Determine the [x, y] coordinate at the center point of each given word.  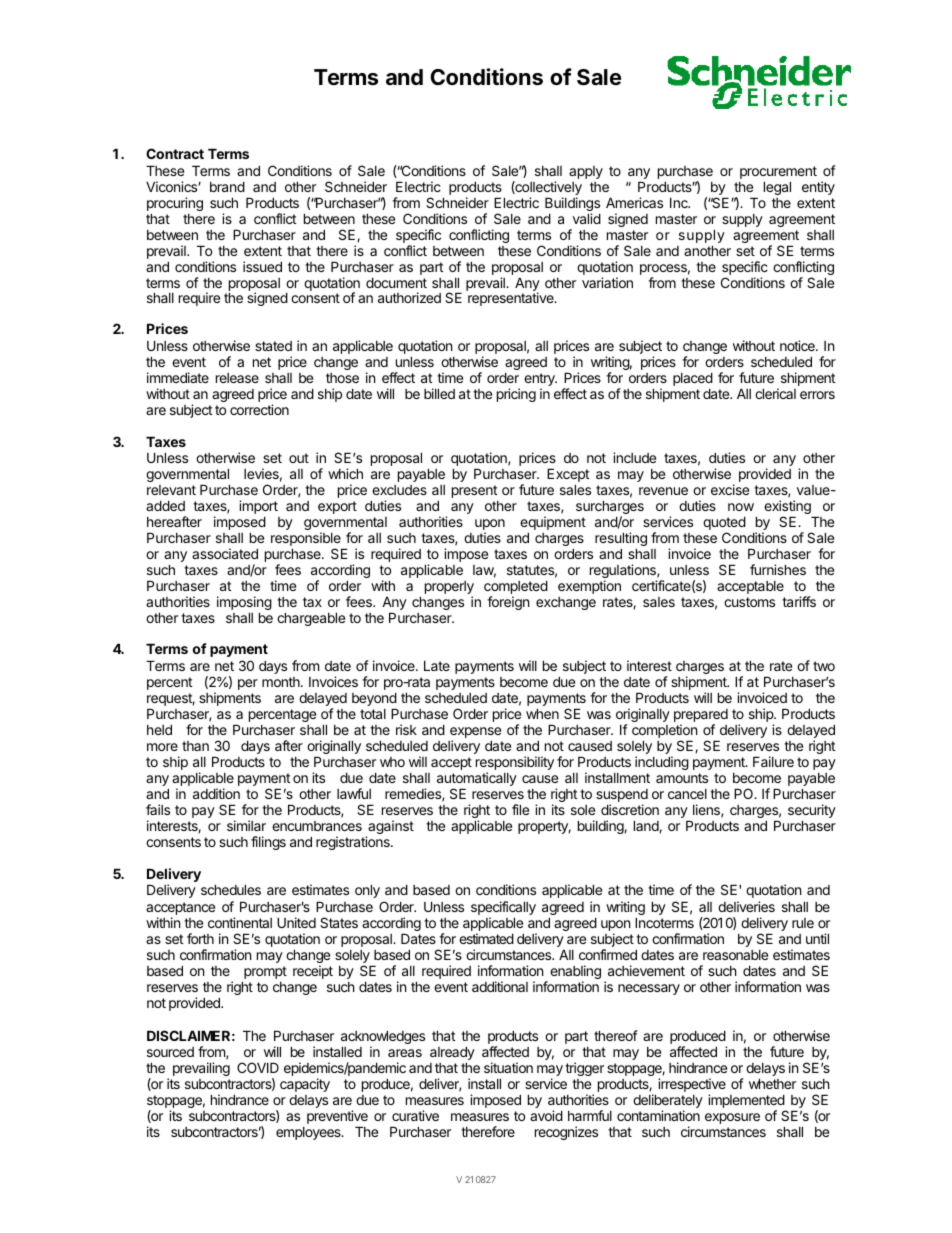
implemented [747, 1102]
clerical [775, 393]
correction [259, 409]
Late [437, 665]
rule [803, 923]
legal [777, 188]
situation [508, 1067]
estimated [486, 938]
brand [227, 186]
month [282, 682]
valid [587, 218]
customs [749, 602]
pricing [516, 395]
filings [268, 843]
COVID [258, 1067]
